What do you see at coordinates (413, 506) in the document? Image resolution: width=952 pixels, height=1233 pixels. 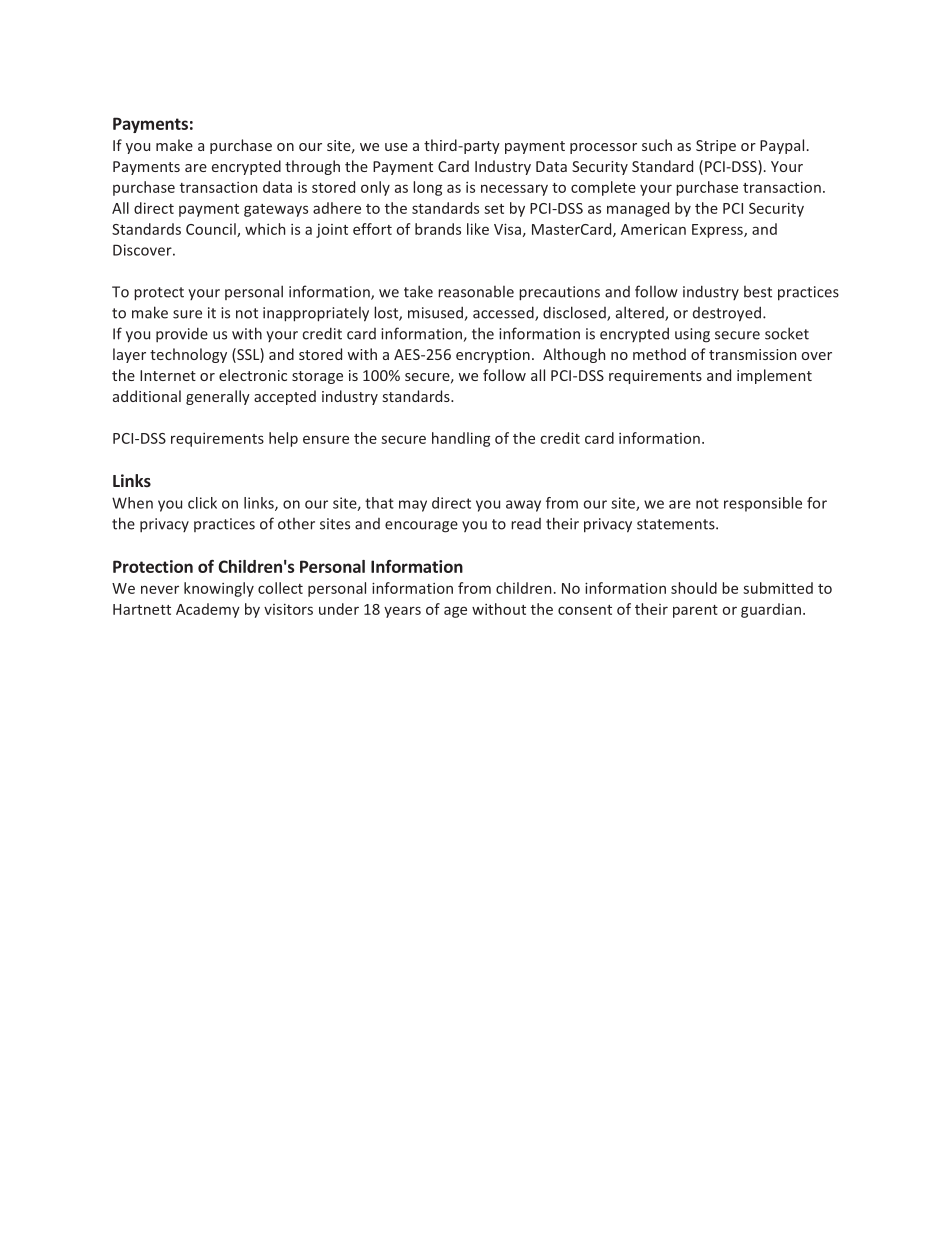 I see `may` at bounding box center [413, 506].
